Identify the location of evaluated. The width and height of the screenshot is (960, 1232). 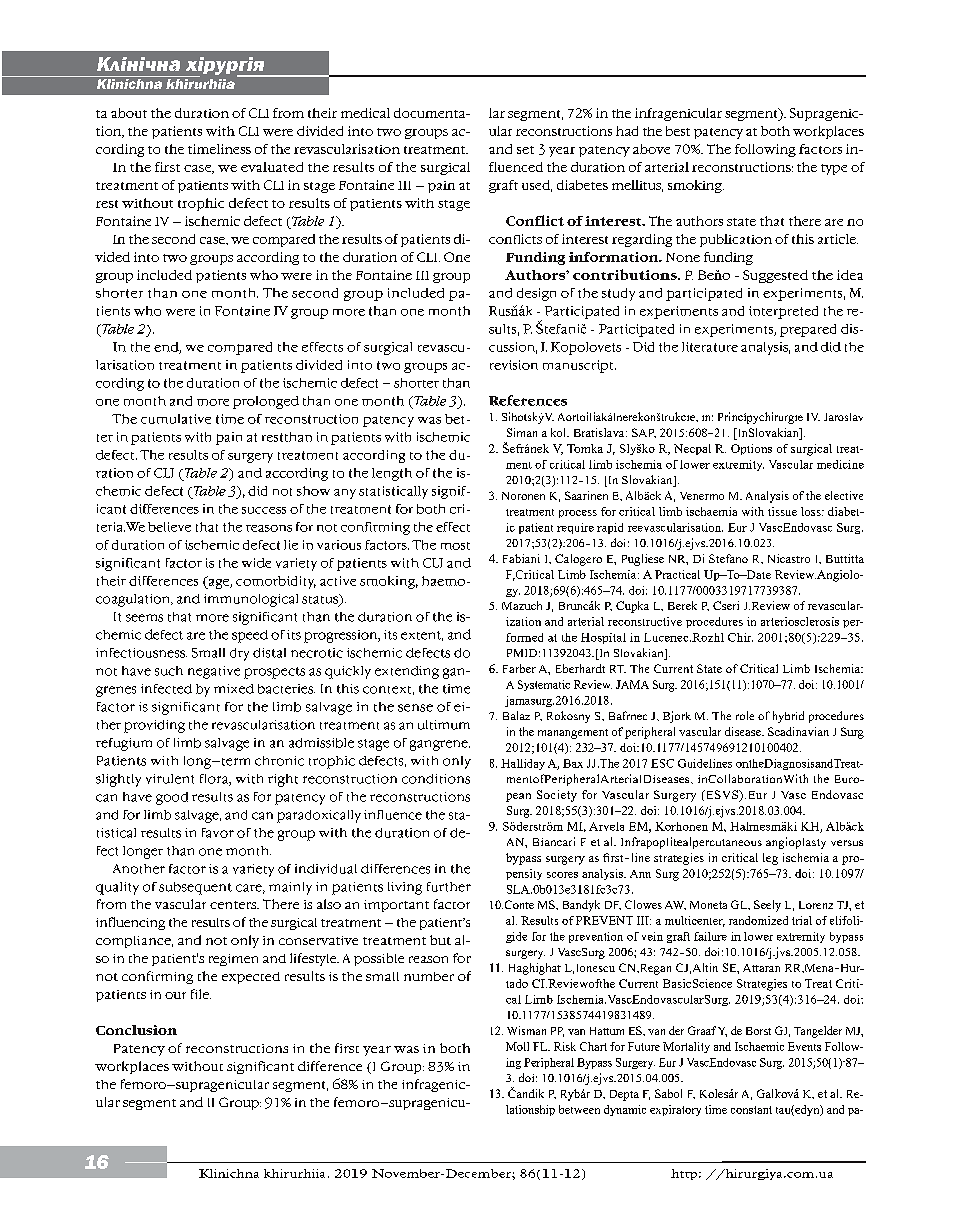
(272, 167).
